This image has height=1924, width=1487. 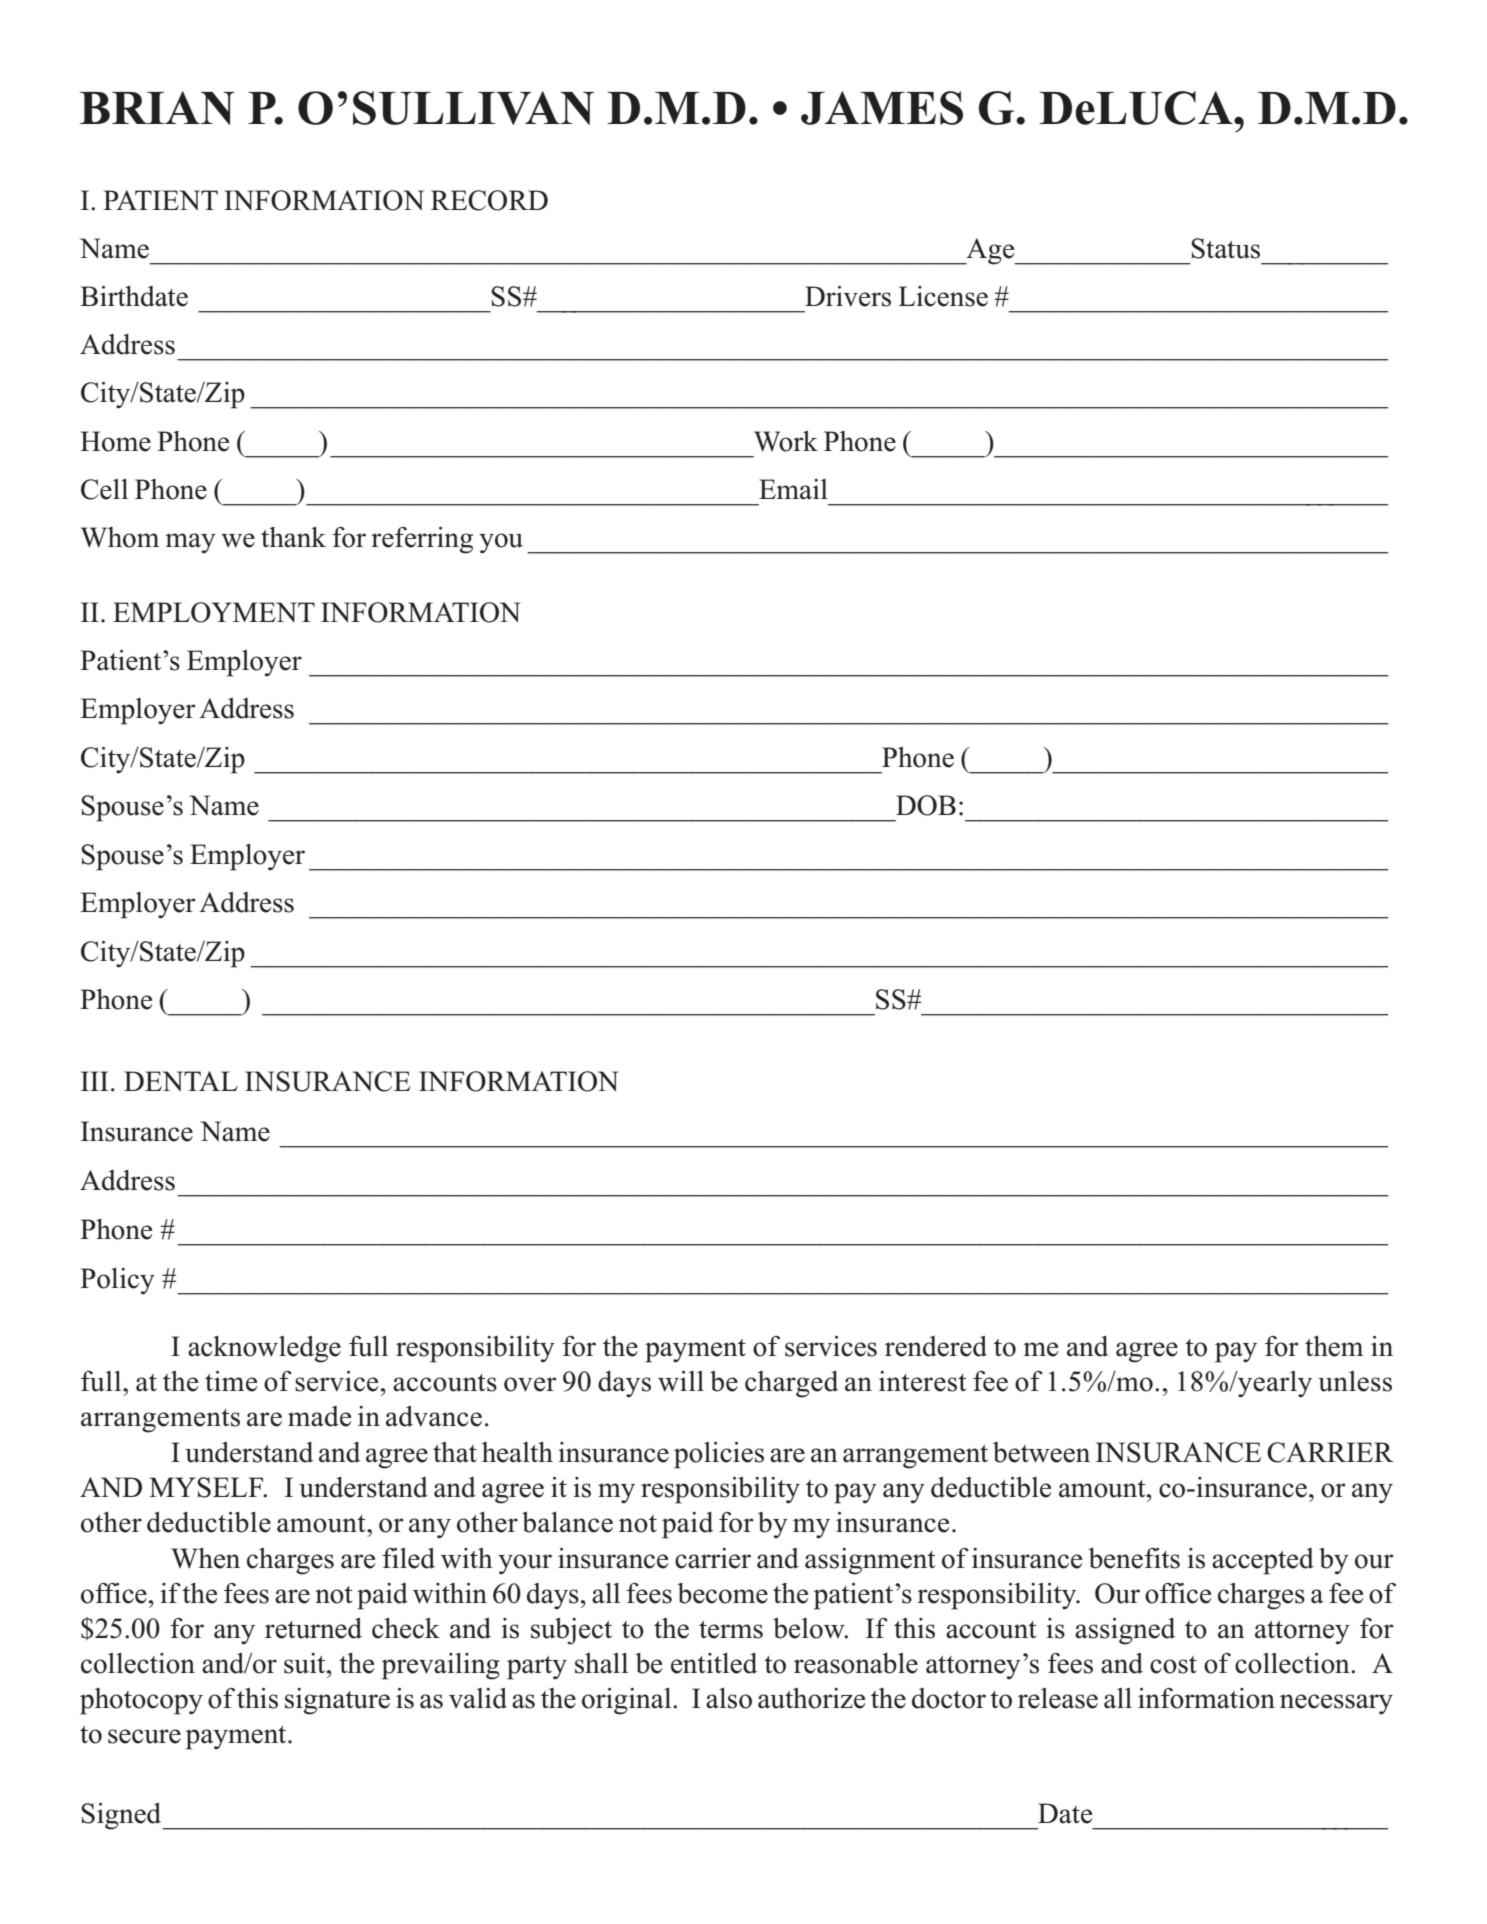 I want to click on DENTAL, so click(x=181, y=1081).
